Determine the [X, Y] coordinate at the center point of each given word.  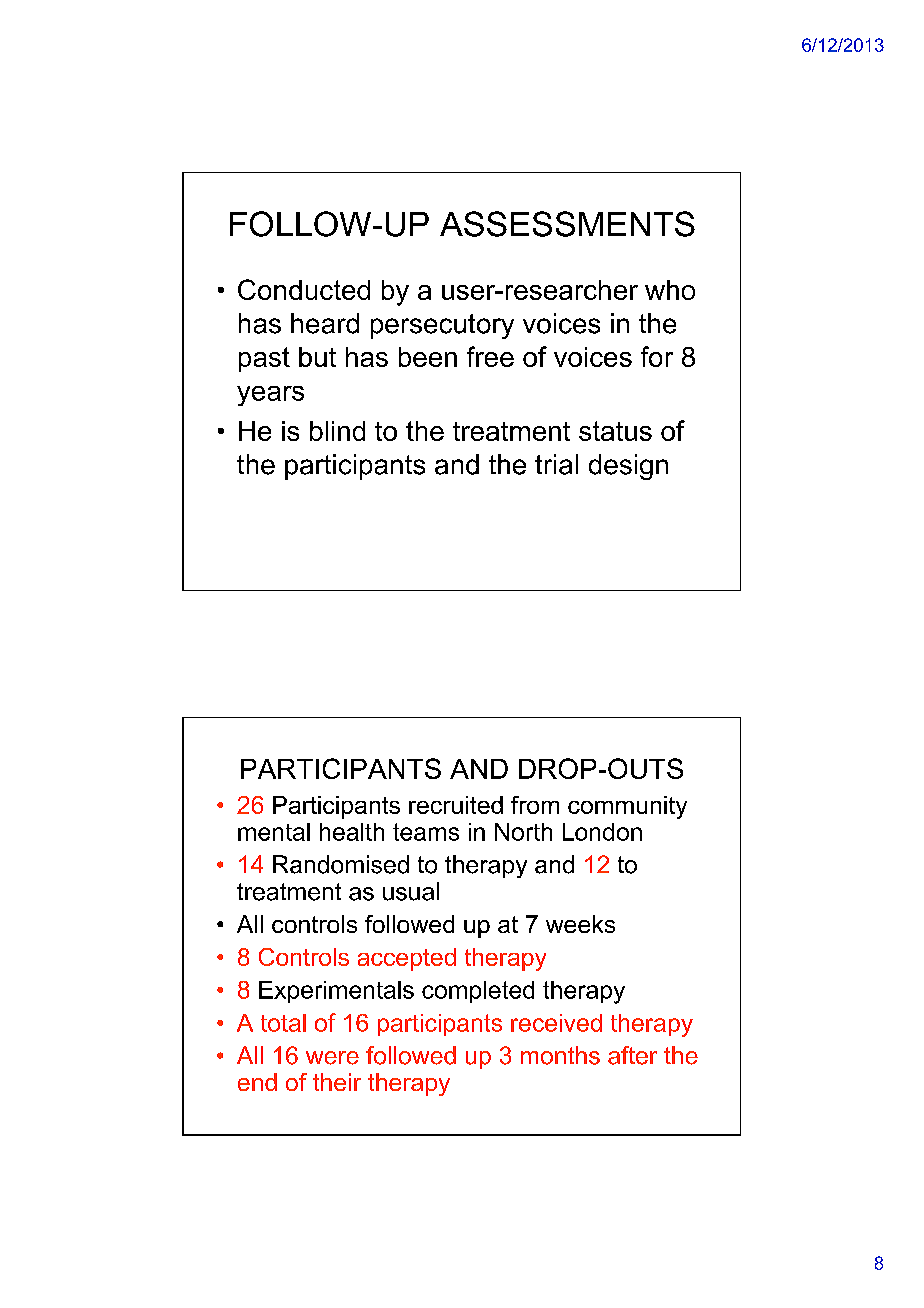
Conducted [304, 289]
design [628, 467]
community [627, 807]
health [352, 832]
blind [337, 431]
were [332, 1058]
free [490, 356]
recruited [456, 805]
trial [556, 464]
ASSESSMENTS [567, 224]
